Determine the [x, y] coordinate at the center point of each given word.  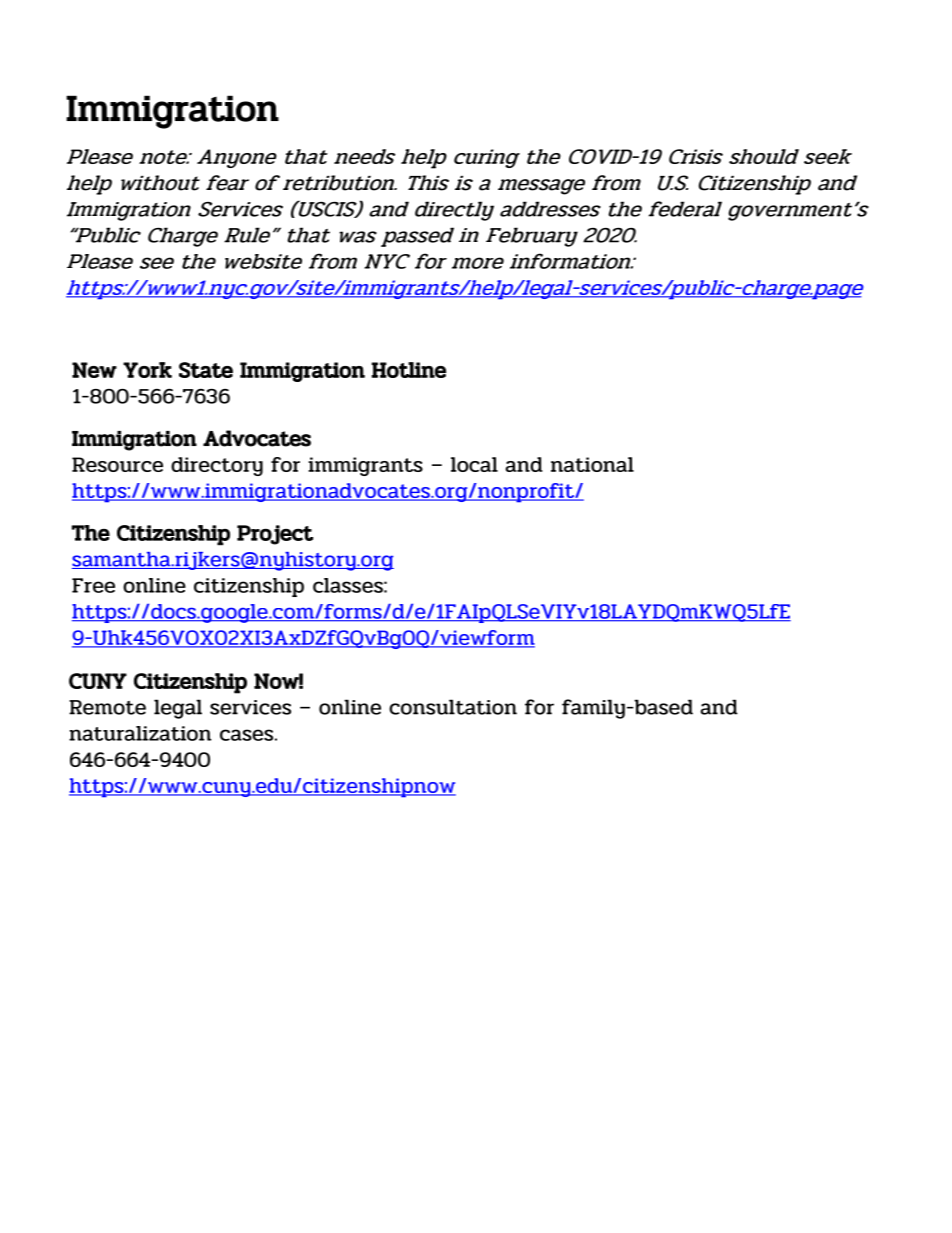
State [206, 370]
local [474, 464]
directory [217, 466]
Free [93, 585]
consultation [453, 707]
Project [275, 535]
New [94, 370]
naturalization [140, 733]
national [592, 464]
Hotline [409, 370]
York [147, 370]
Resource [117, 464]
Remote [107, 707]
